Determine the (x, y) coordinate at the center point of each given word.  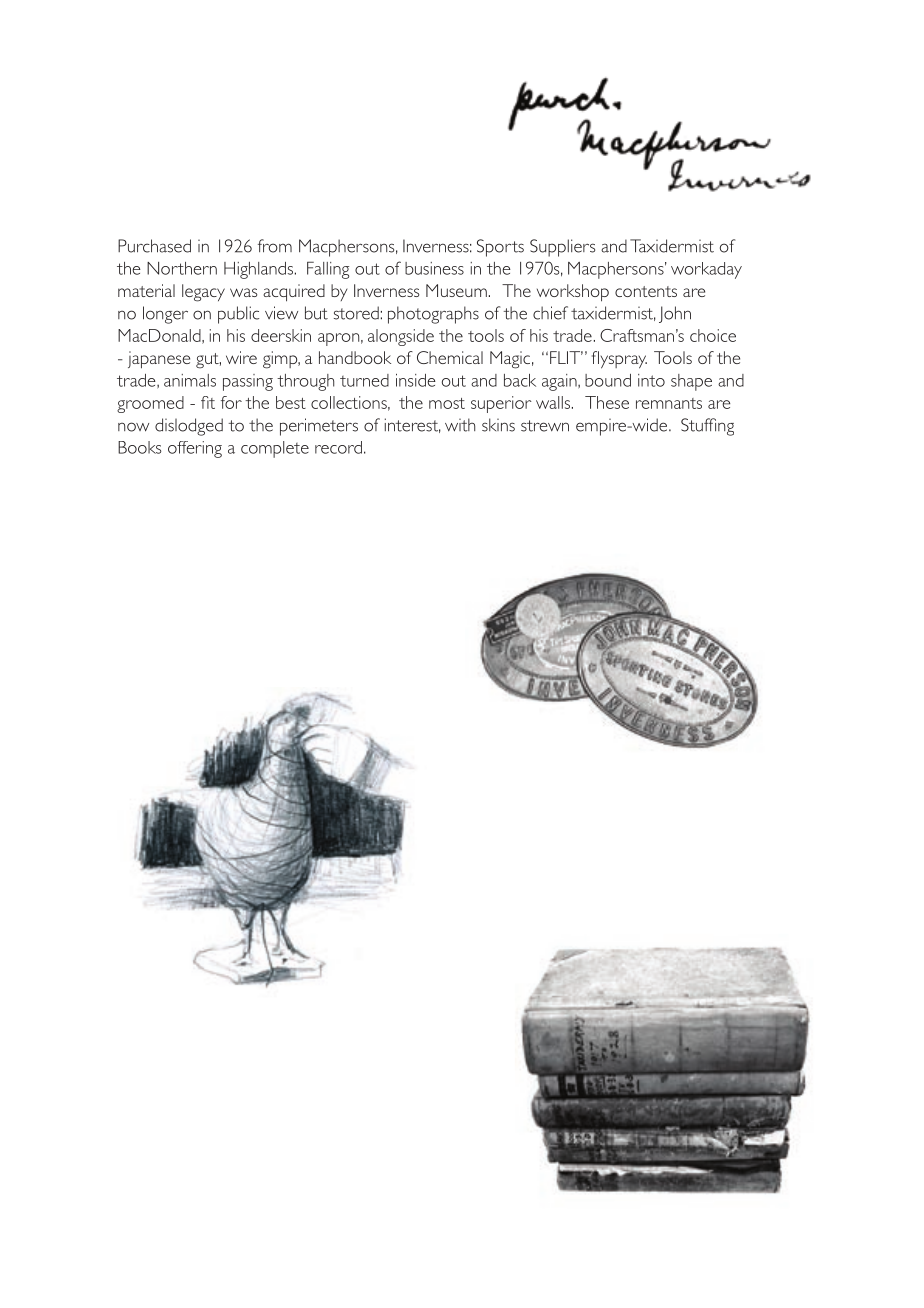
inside (416, 380)
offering (195, 449)
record (338, 447)
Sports (500, 248)
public (238, 315)
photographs (433, 315)
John (675, 314)
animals (190, 380)
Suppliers (562, 248)
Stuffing (707, 427)
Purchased (154, 246)
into (651, 380)
